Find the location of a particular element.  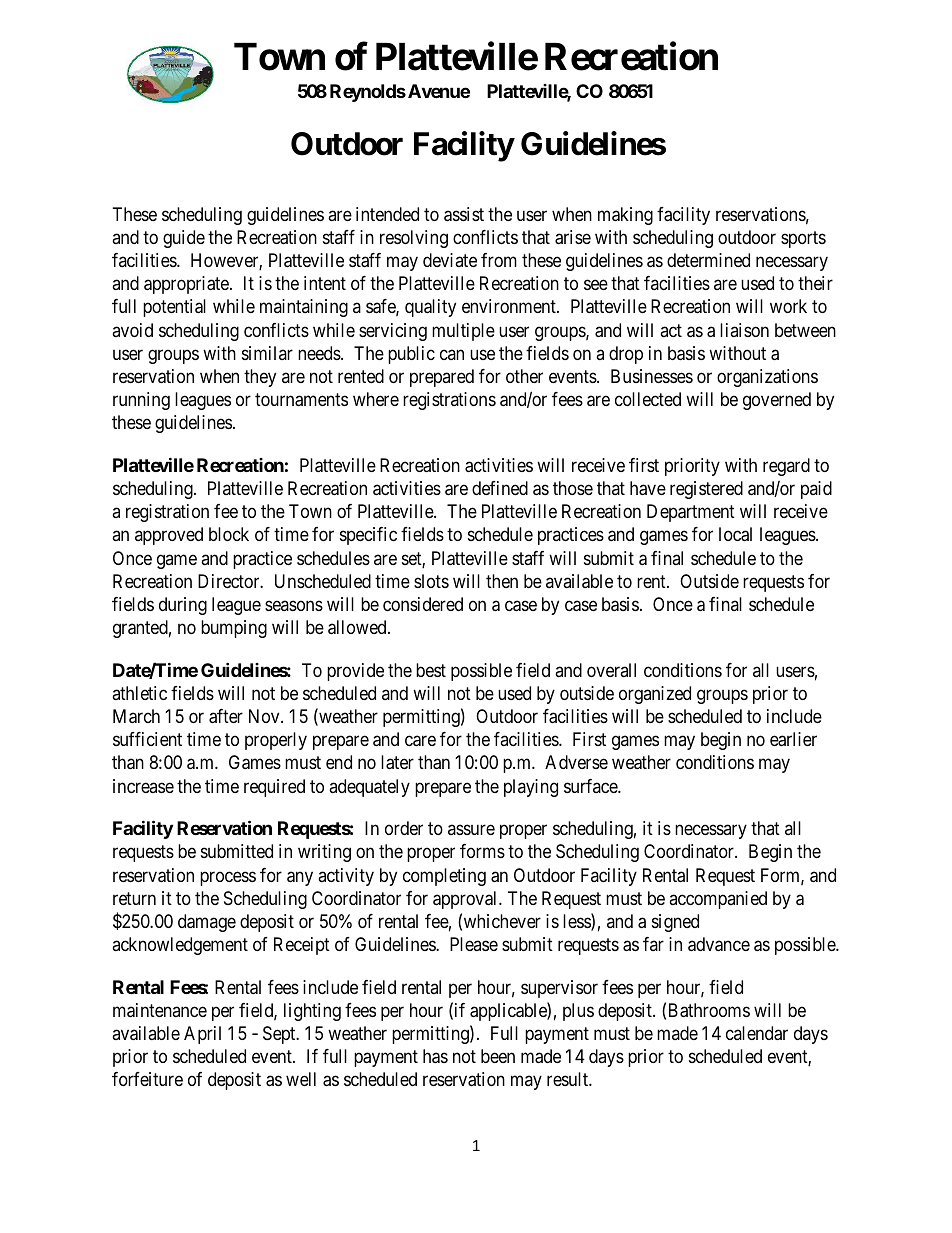

deviate is located at coordinates (450, 260).
